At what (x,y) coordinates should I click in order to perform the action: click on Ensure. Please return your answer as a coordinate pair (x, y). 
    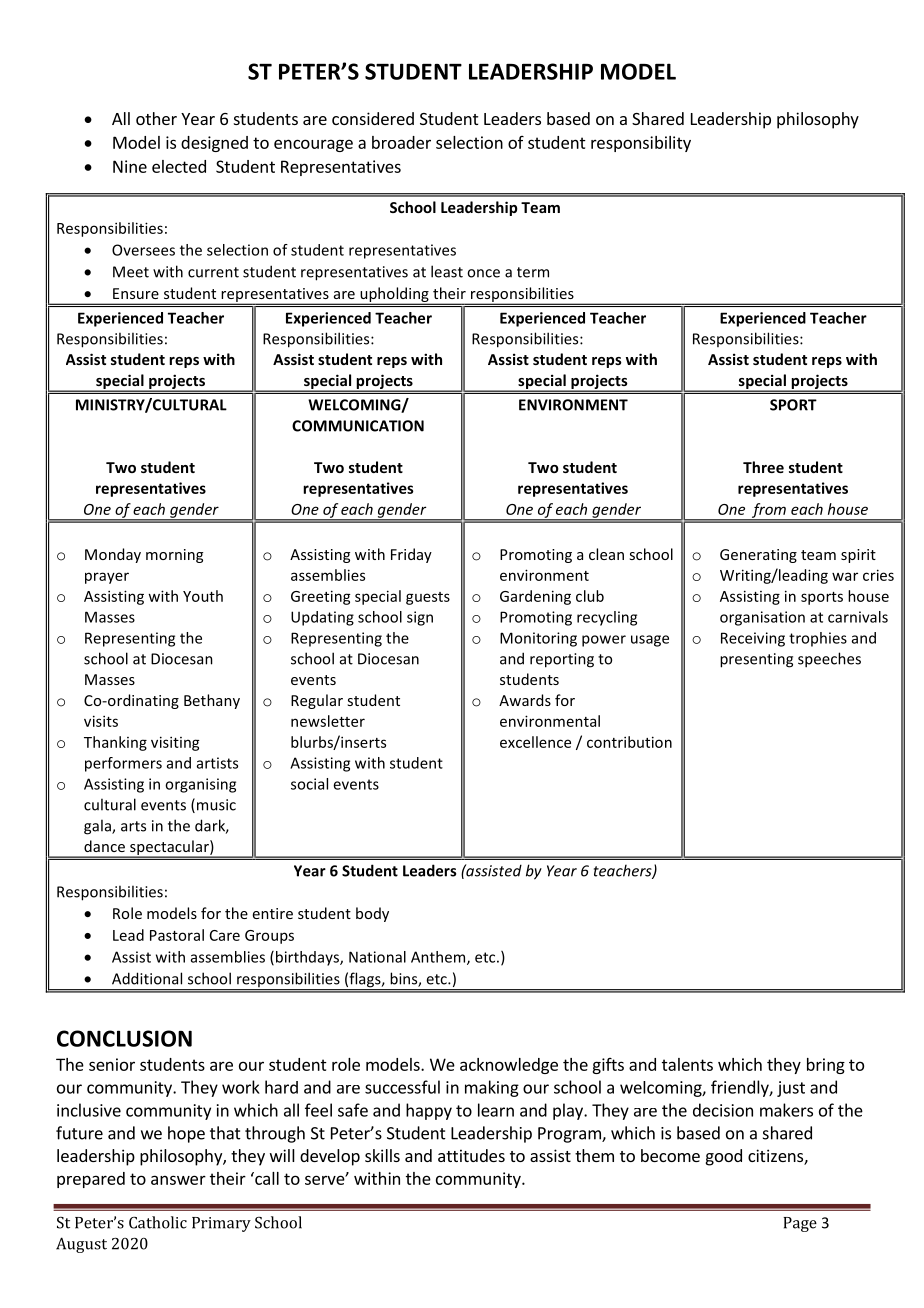
    Looking at the image, I should click on (136, 293).
